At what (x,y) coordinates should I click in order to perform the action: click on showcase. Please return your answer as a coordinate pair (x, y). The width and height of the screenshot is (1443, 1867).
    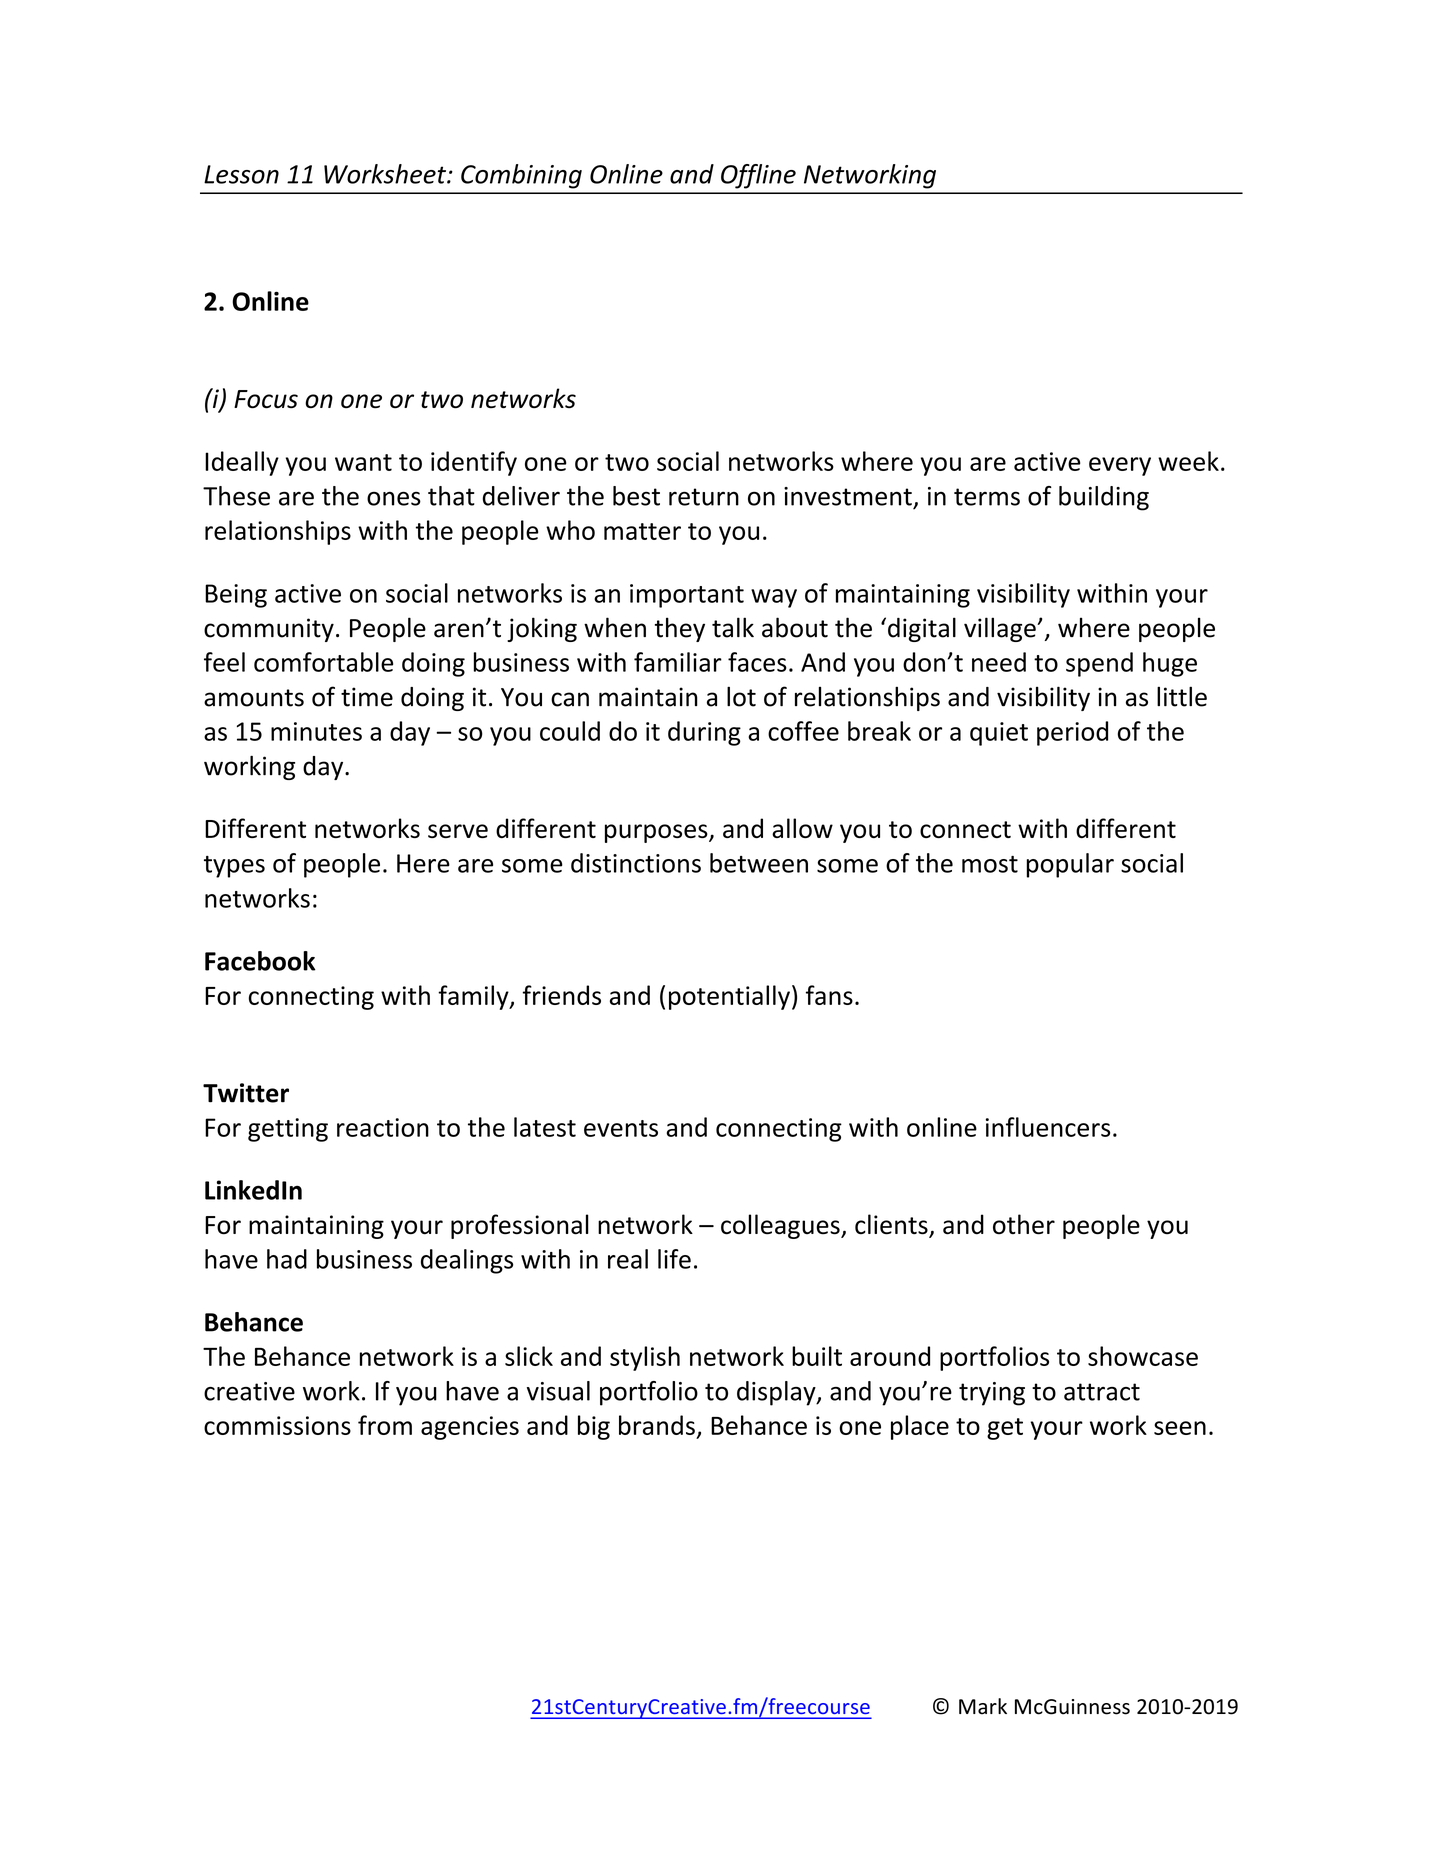
    Looking at the image, I should click on (1143, 1356).
